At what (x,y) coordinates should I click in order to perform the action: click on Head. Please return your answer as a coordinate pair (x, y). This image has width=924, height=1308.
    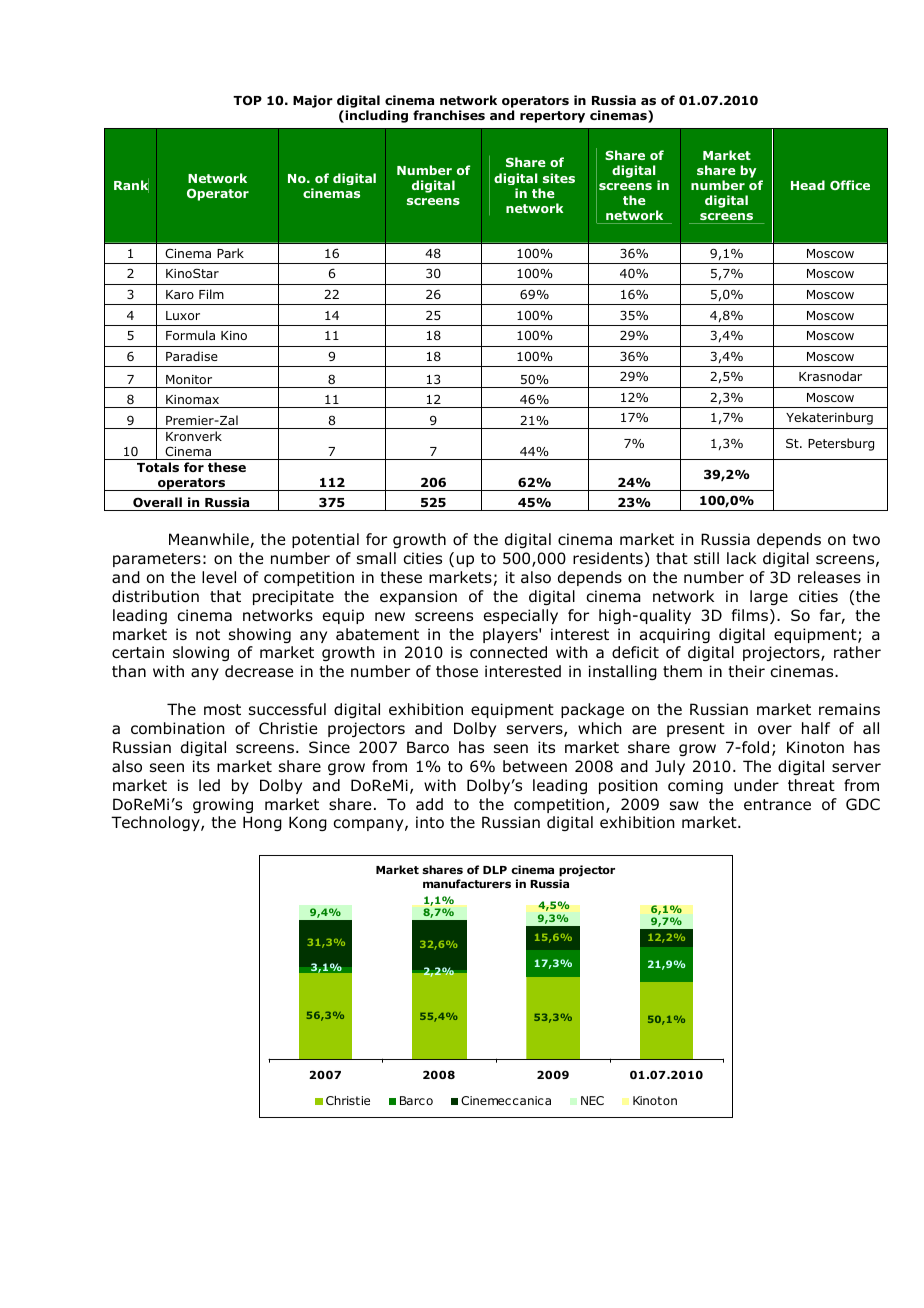
    Looking at the image, I should click on (808, 185).
